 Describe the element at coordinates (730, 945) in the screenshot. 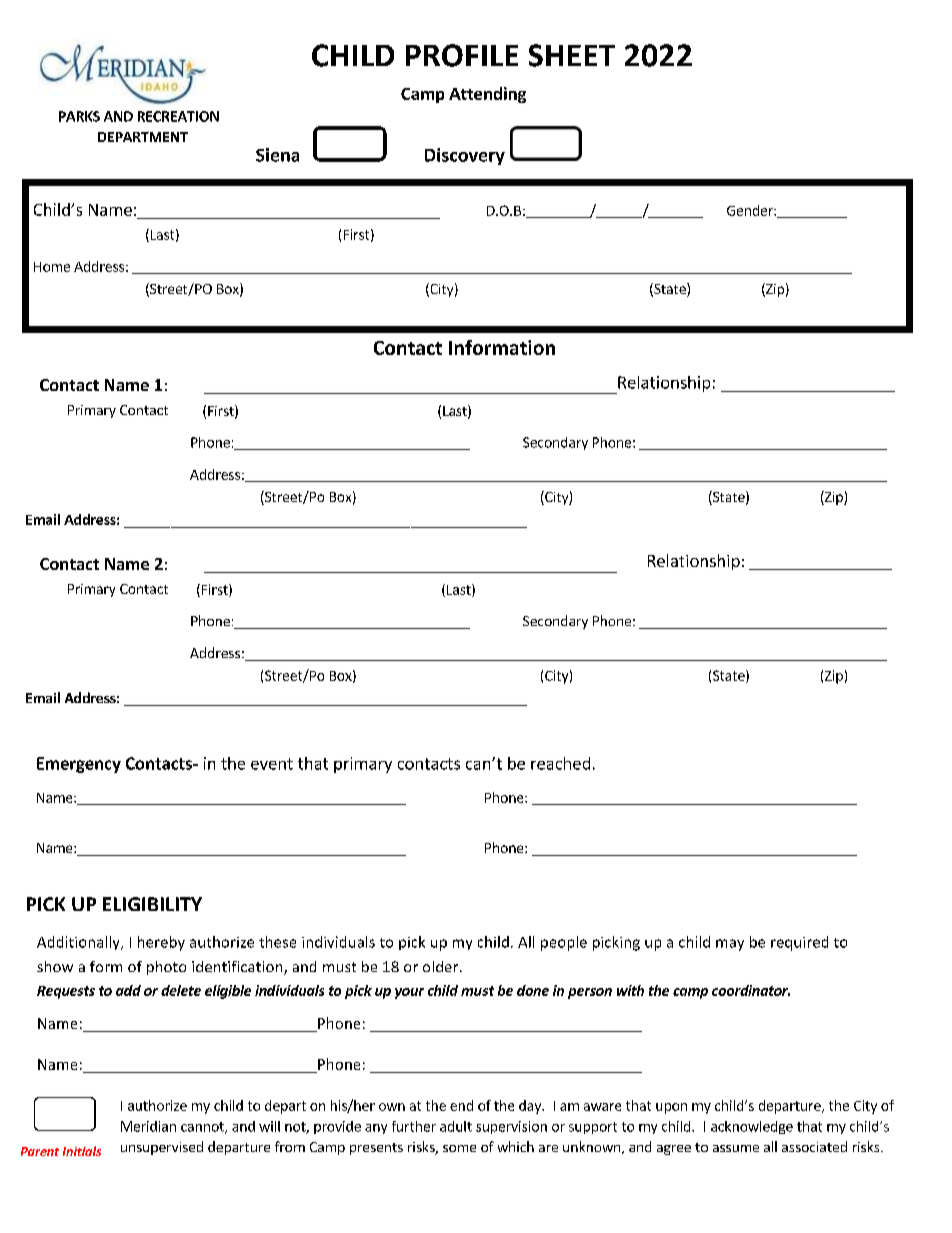

I see `may` at that location.
